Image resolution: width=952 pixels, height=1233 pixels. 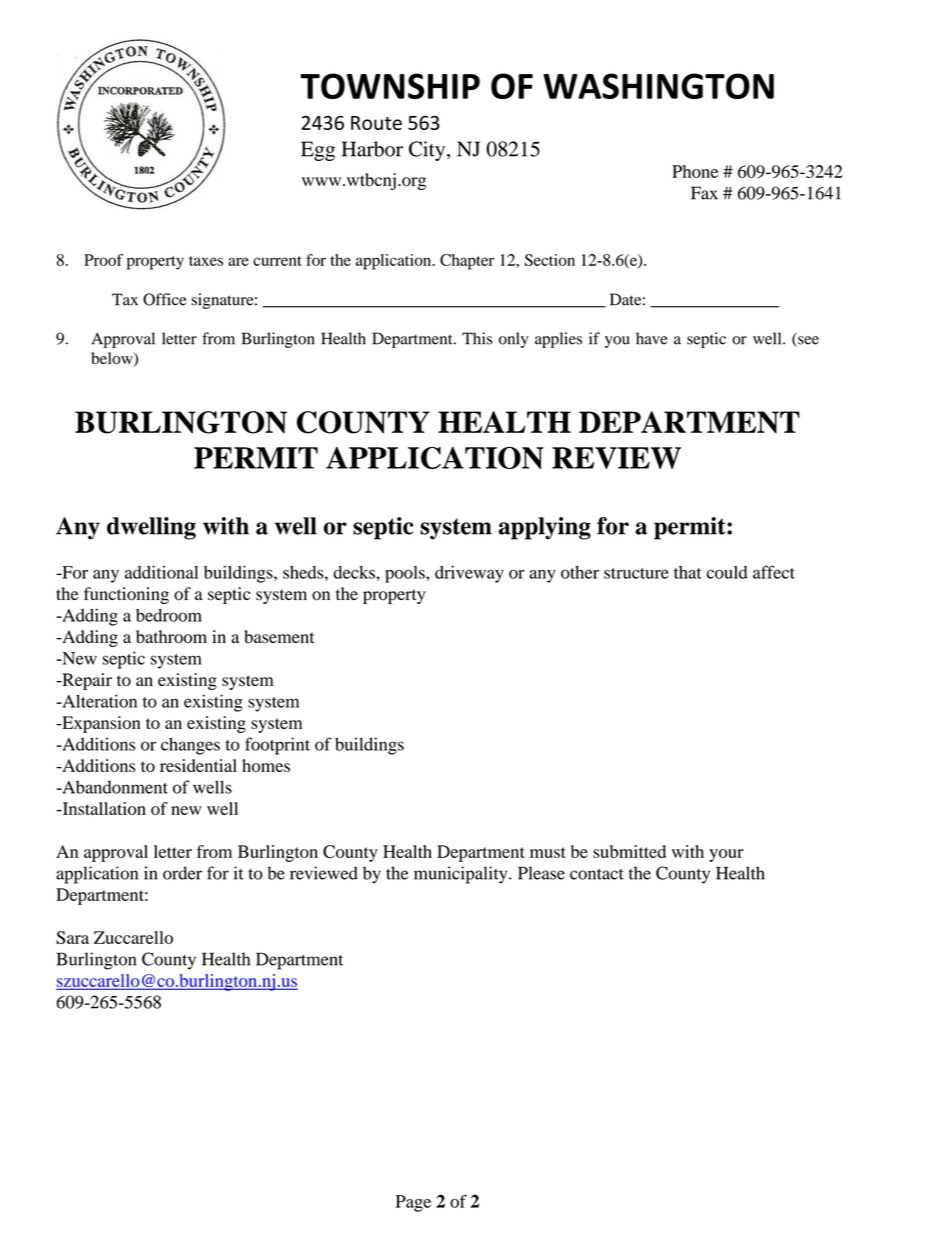 What do you see at coordinates (462, 875) in the page?
I see `municipality` at bounding box center [462, 875].
